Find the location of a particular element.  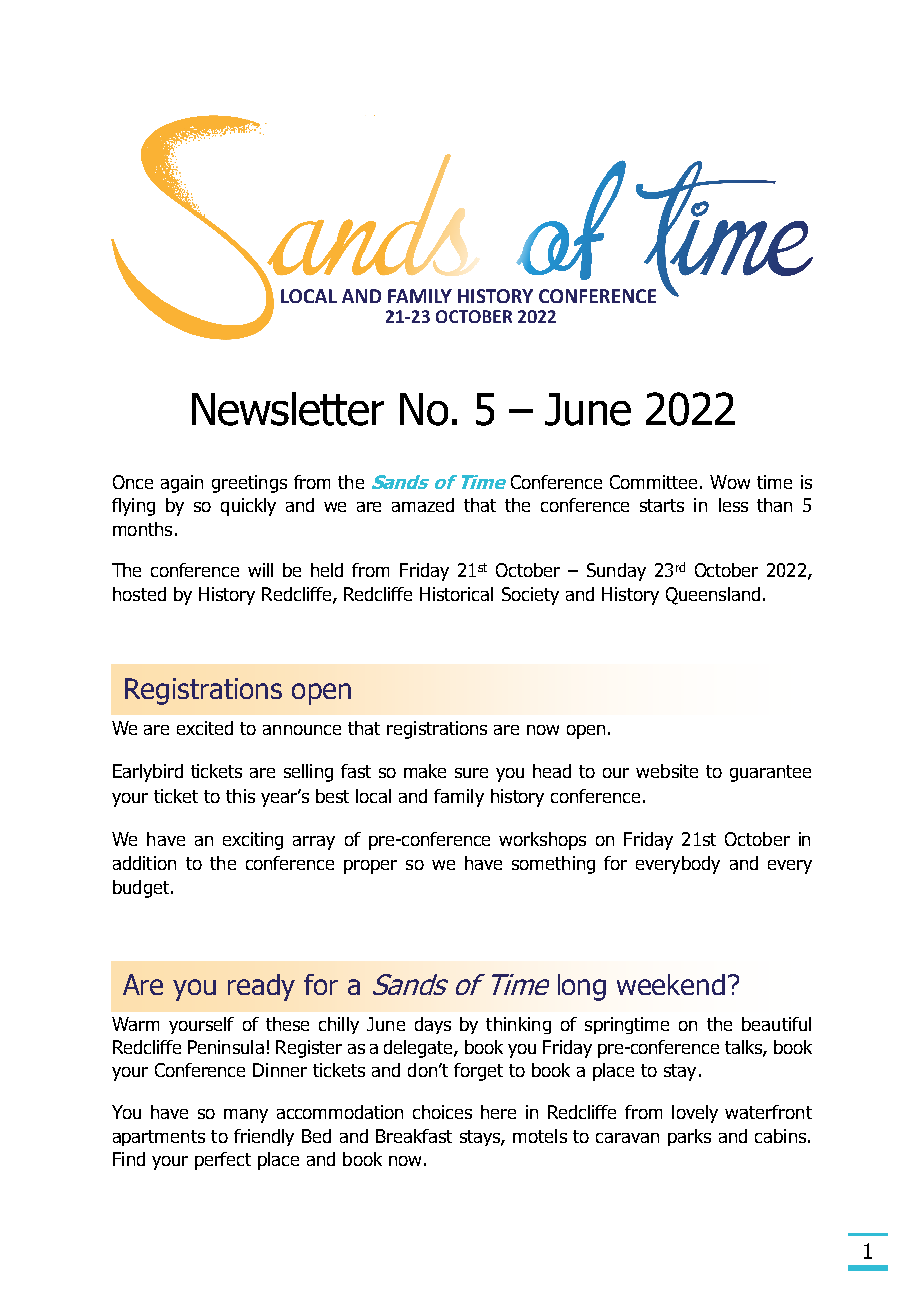

something is located at coordinates (553, 865).
